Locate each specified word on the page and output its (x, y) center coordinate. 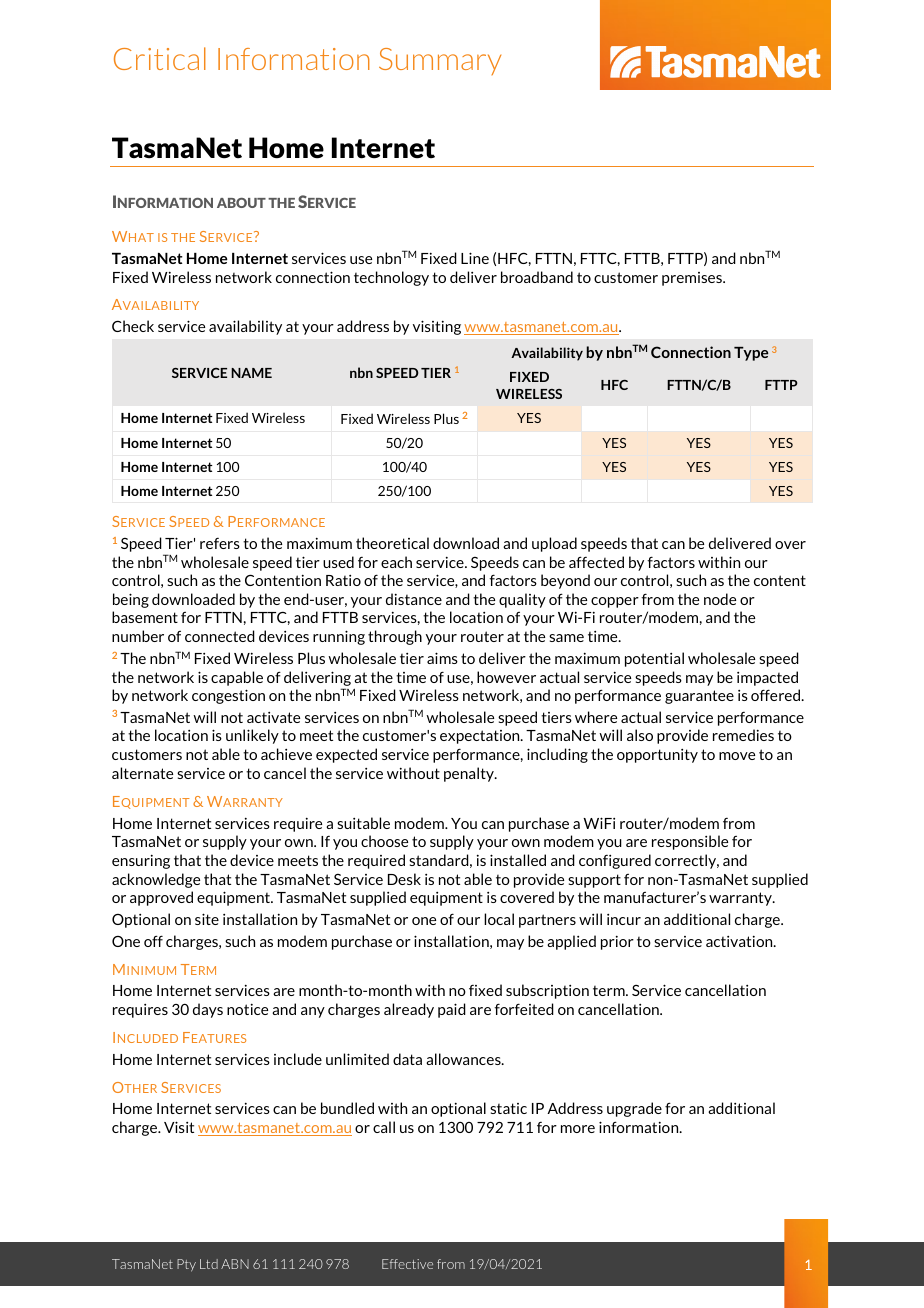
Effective (407, 1264)
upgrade (634, 1109)
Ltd (209, 1264)
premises (693, 279)
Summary (440, 61)
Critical (160, 58)
